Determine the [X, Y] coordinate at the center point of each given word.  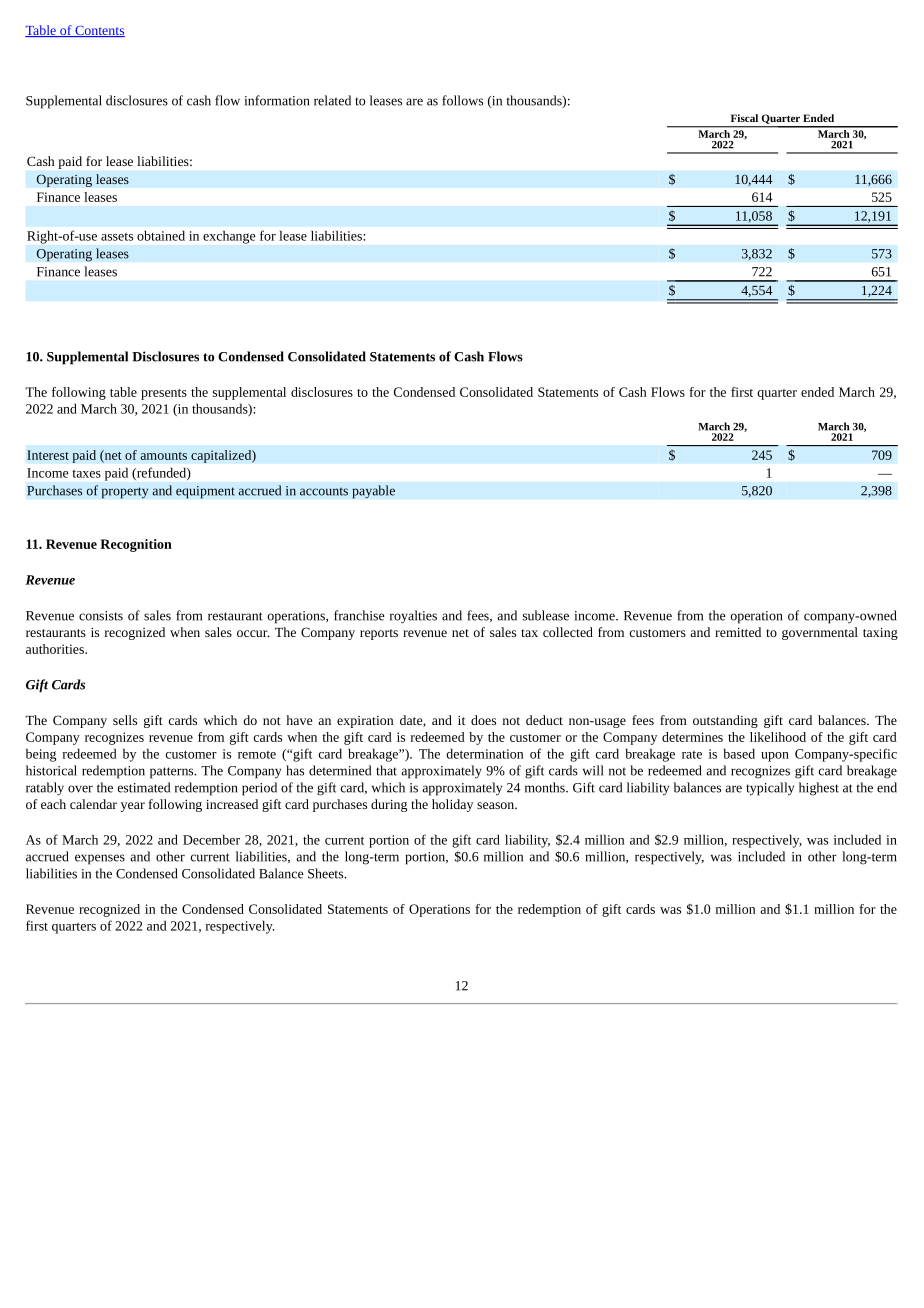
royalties [413, 617]
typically [770, 789]
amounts [164, 456]
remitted [738, 632]
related [332, 100]
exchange [229, 237]
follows [462, 100]
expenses [100, 859]
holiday [452, 805]
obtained [161, 236]
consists [101, 616]
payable [373, 492]
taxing [880, 634]
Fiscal [744, 118]
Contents [99, 31]
